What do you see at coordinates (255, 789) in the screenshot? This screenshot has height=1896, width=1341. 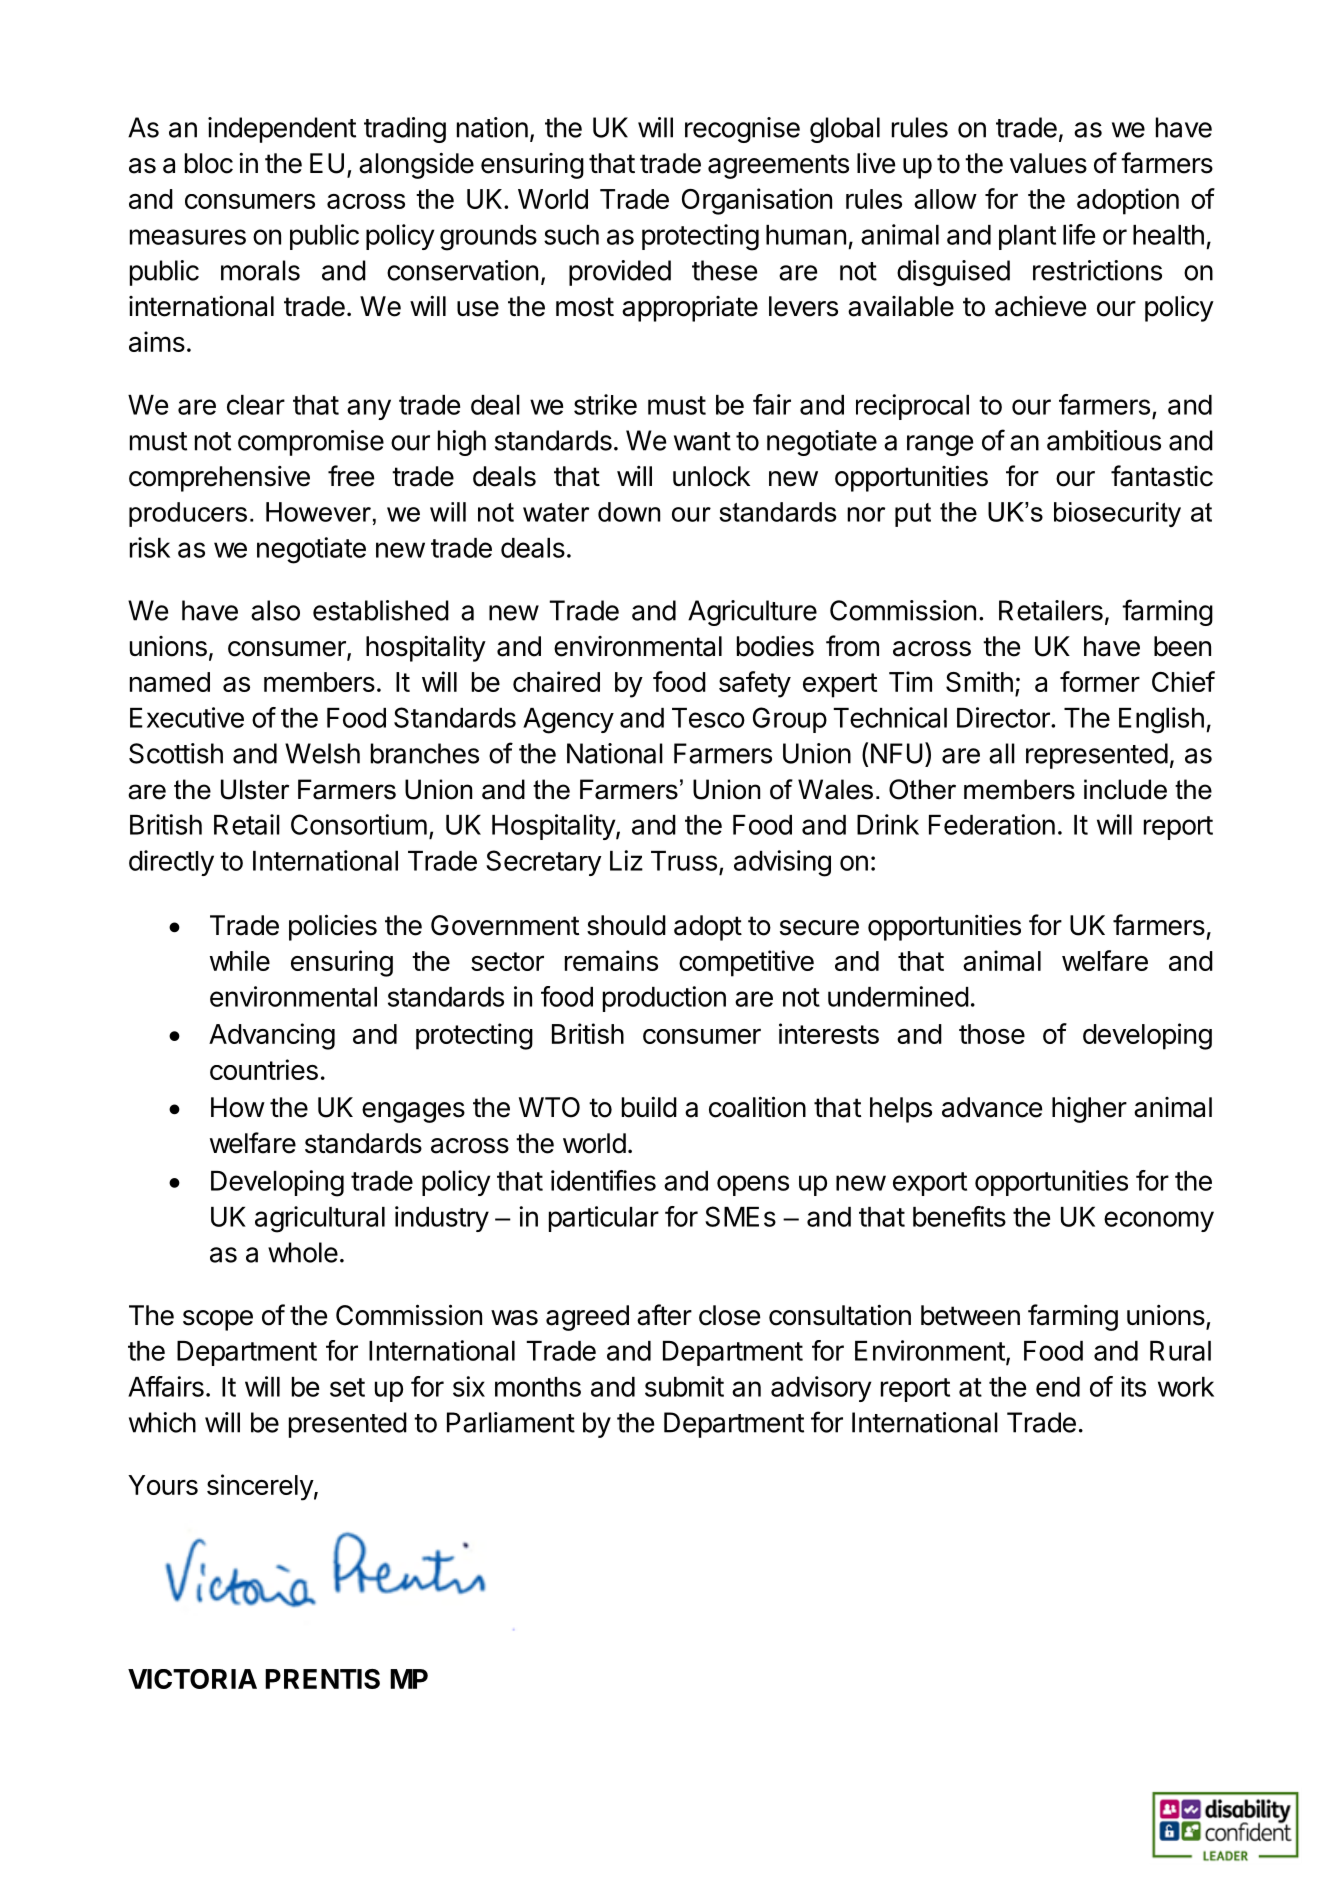 I see `Ulster` at bounding box center [255, 789].
